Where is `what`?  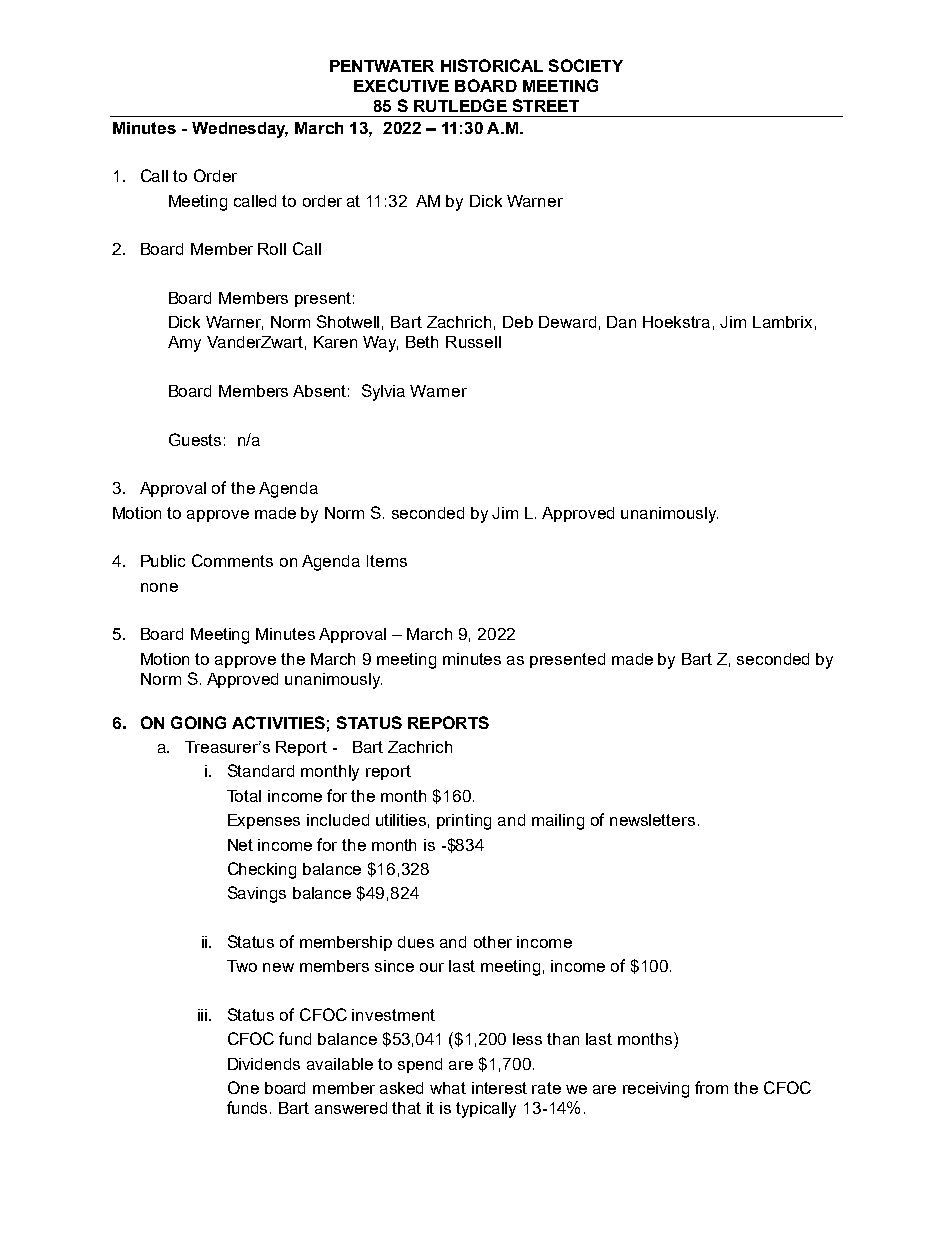
what is located at coordinates (448, 1088).
